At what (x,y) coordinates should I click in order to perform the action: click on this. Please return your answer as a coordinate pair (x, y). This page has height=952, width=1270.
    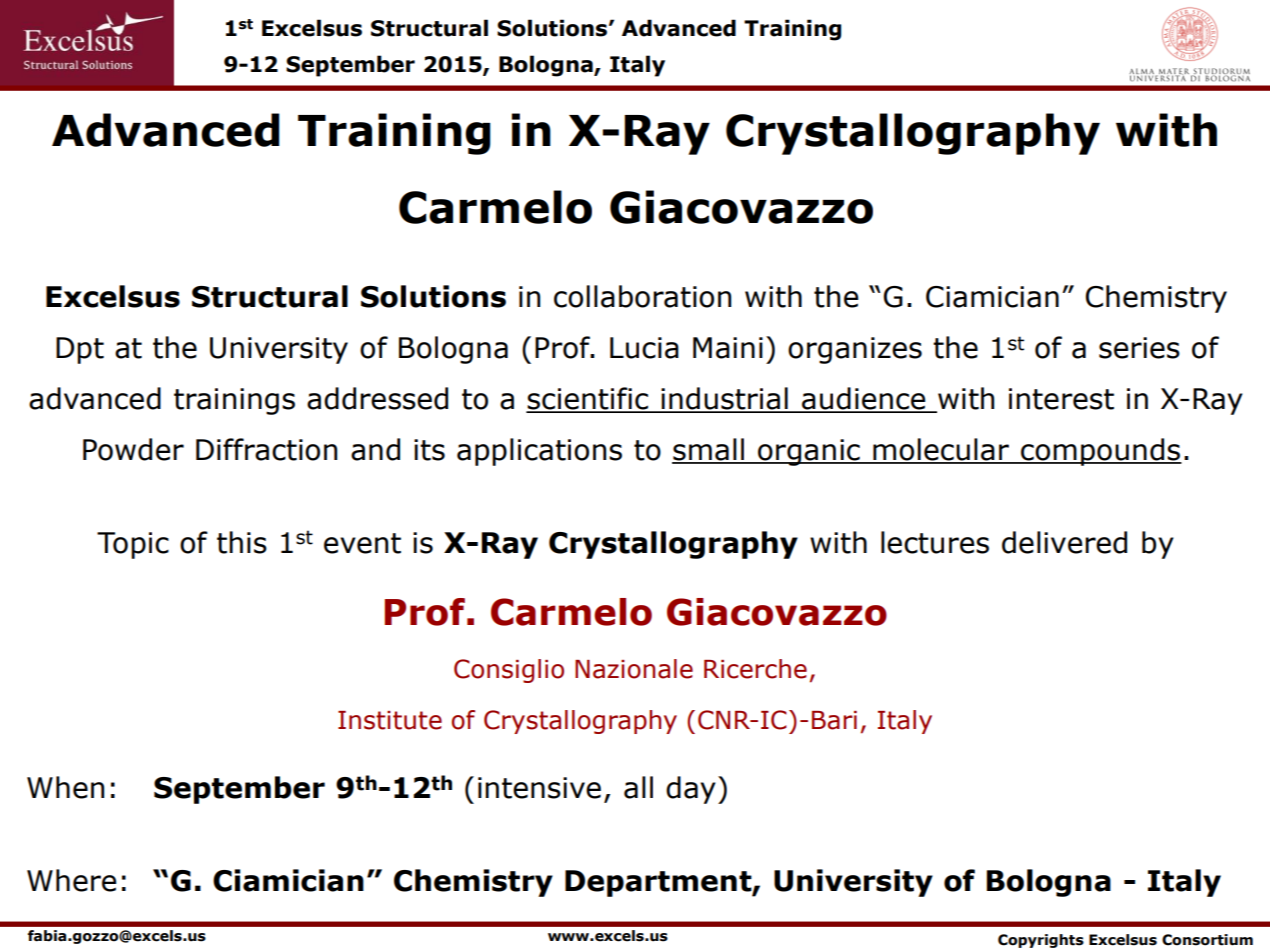
    Looking at the image, I should click on (242, 542).
